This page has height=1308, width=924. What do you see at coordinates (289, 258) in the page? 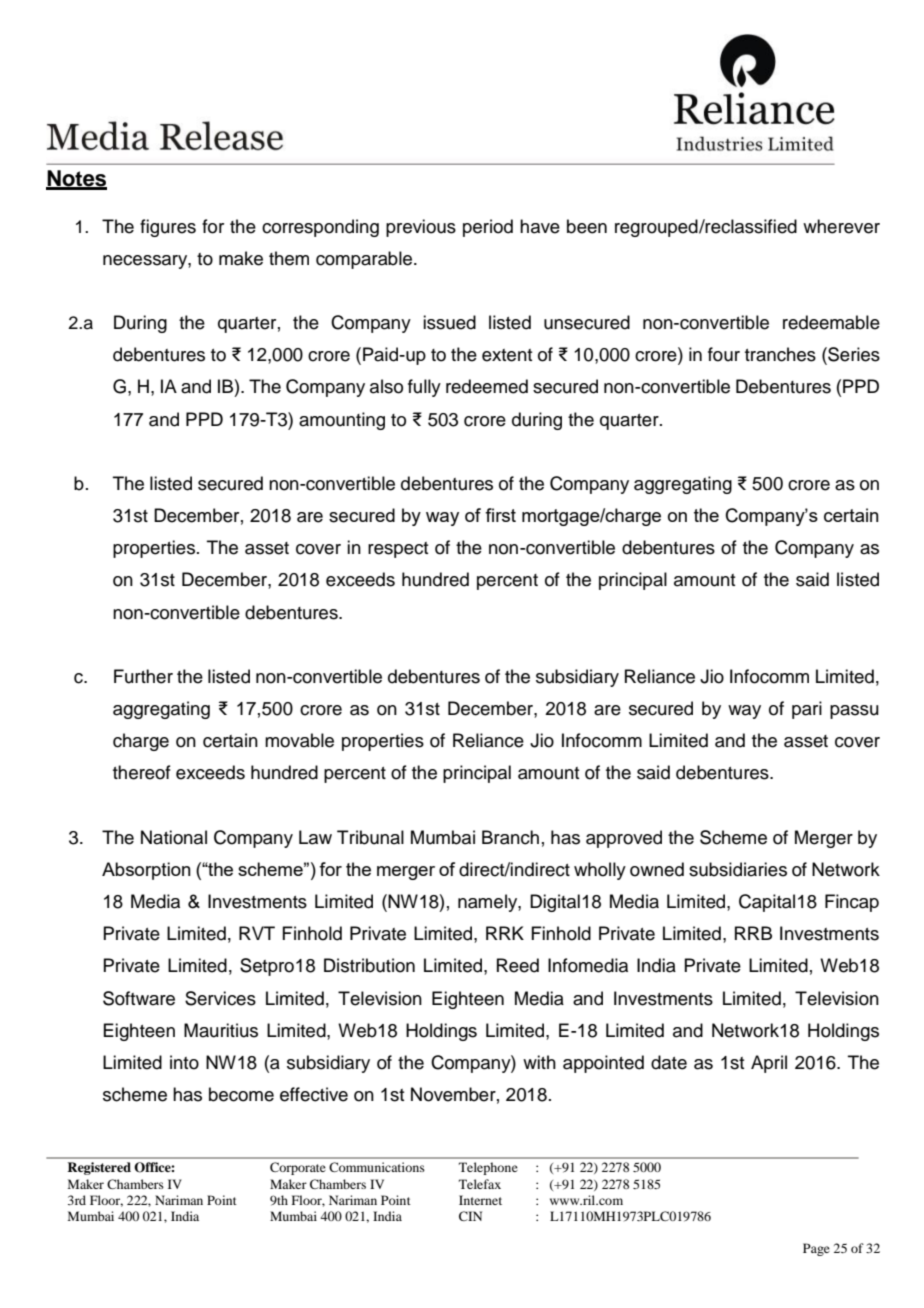
I see `them` at bounding box center [289, 258].
